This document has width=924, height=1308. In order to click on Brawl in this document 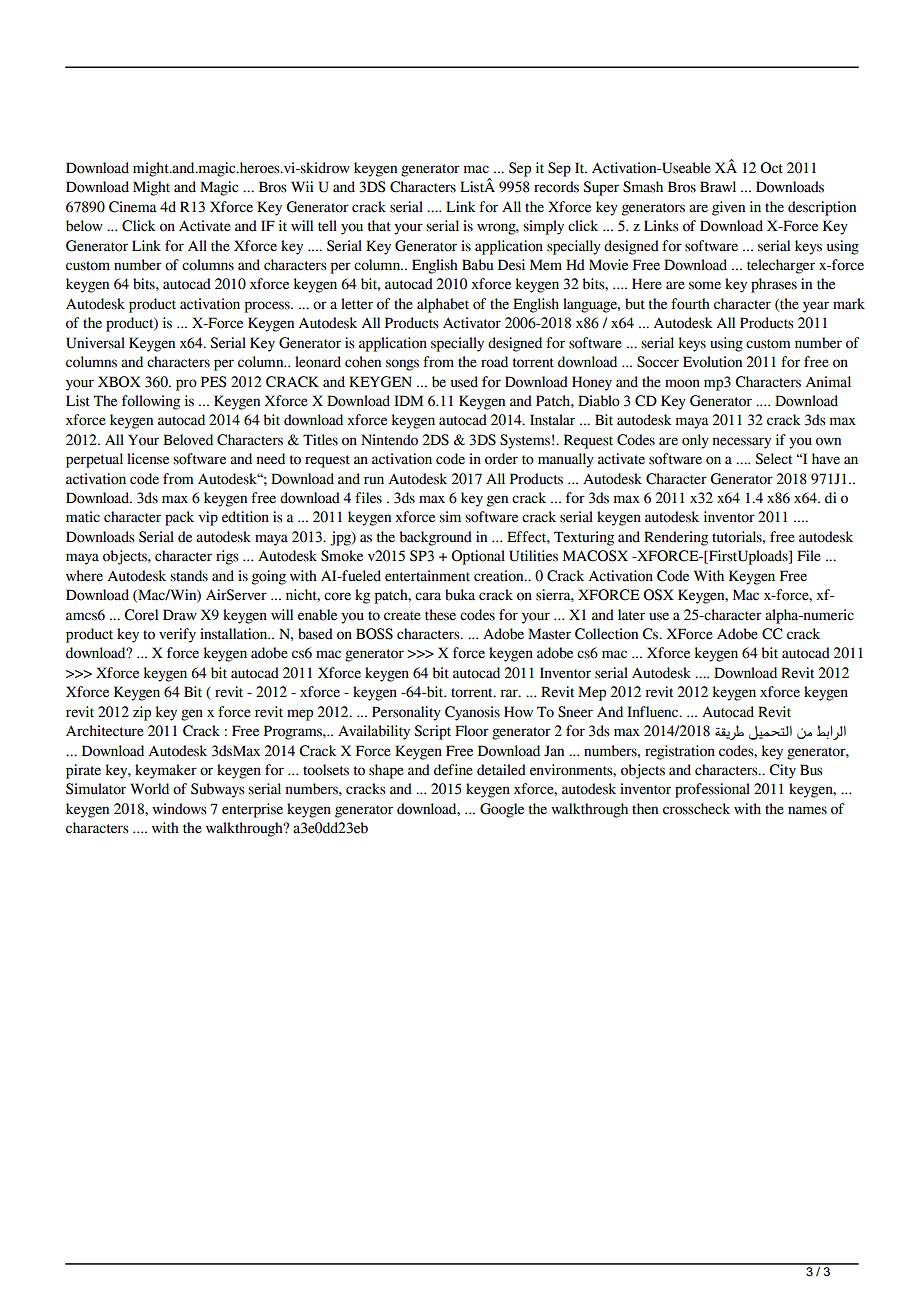, I will do `click(718, 187)`.
